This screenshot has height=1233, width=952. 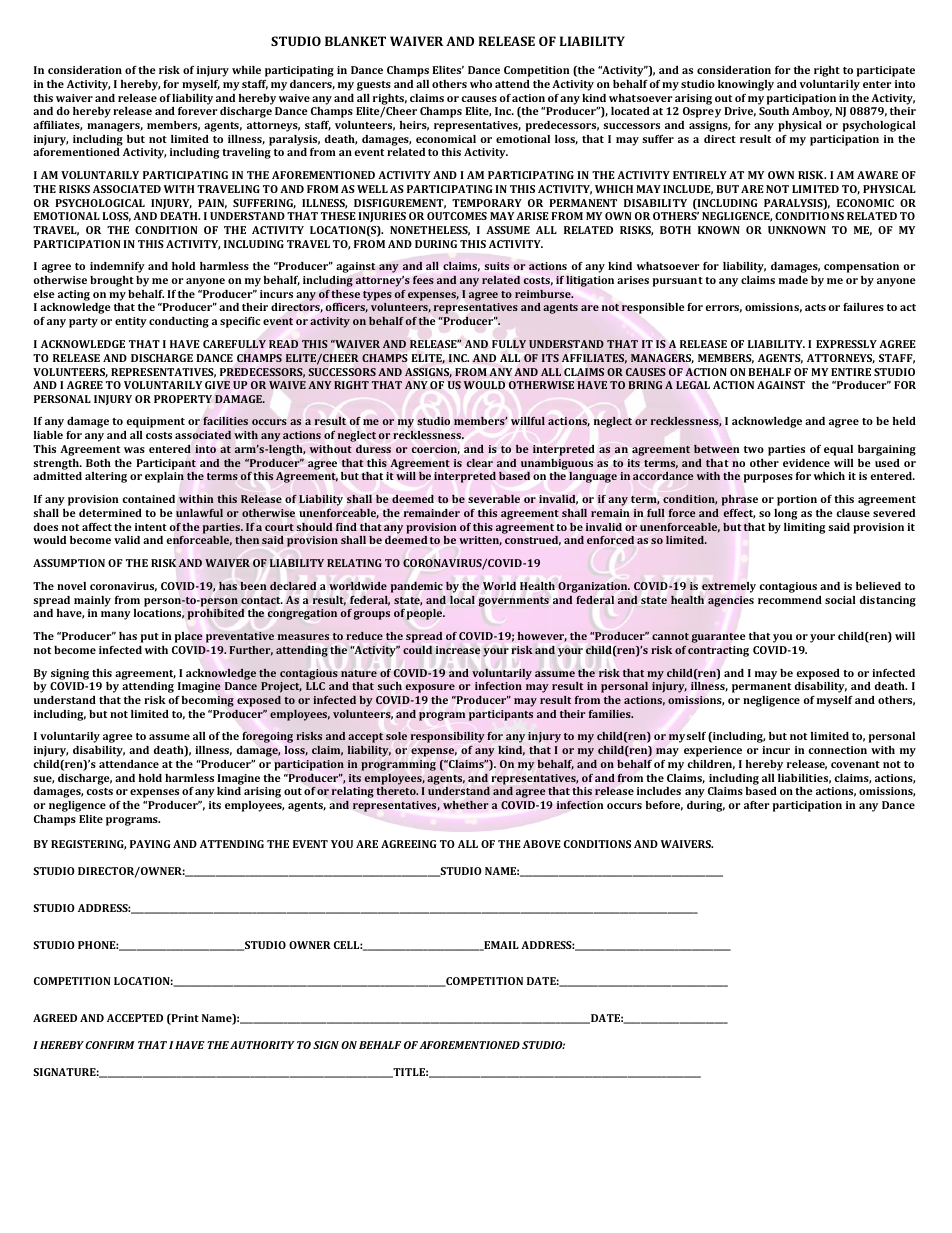 What do you see at coordinates (481, 84) in the screenshot?
I see `who` at bounding box center [481, 84].
